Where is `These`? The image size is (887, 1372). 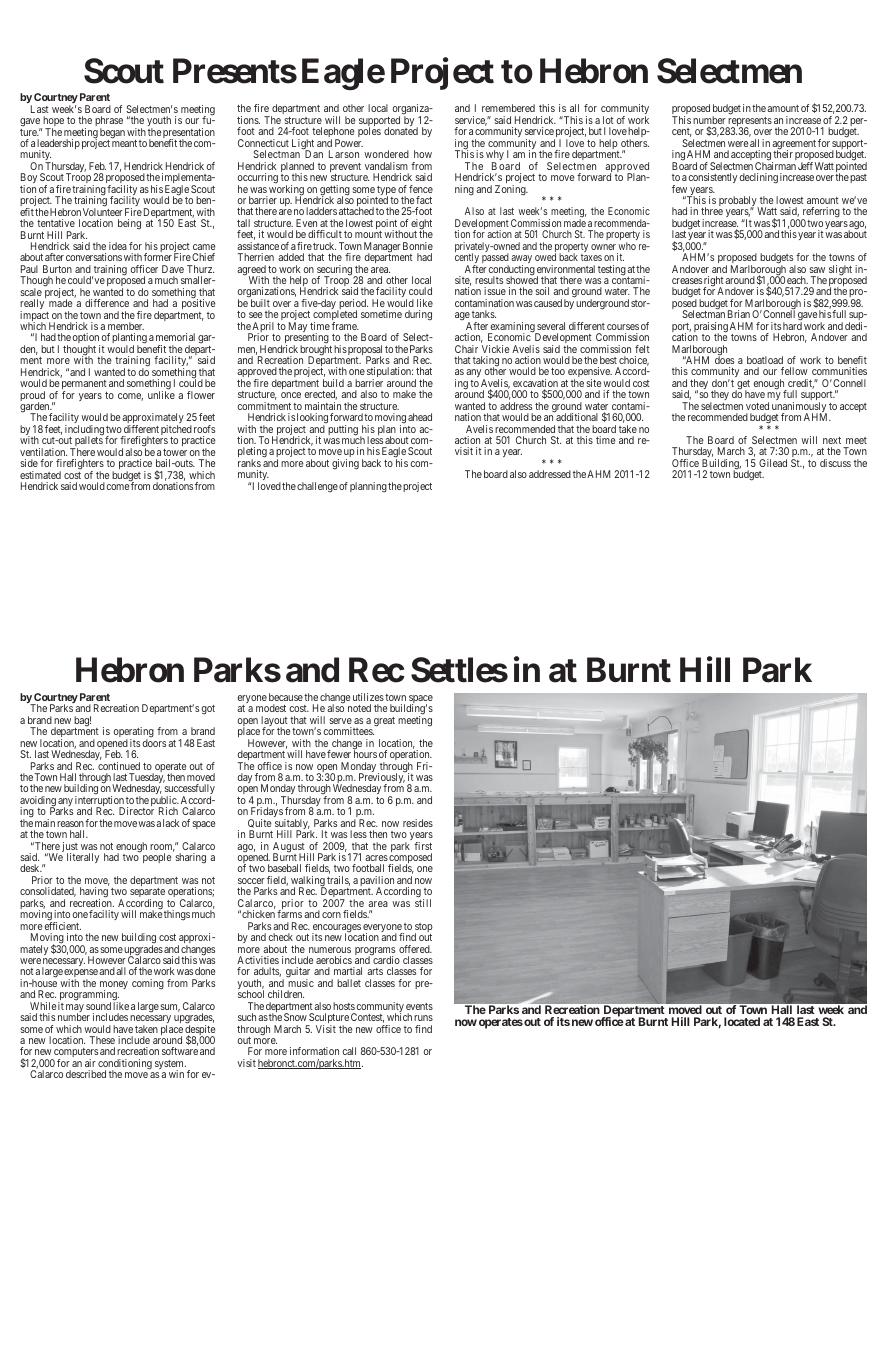 These is located at coordinates (102, 1040).
